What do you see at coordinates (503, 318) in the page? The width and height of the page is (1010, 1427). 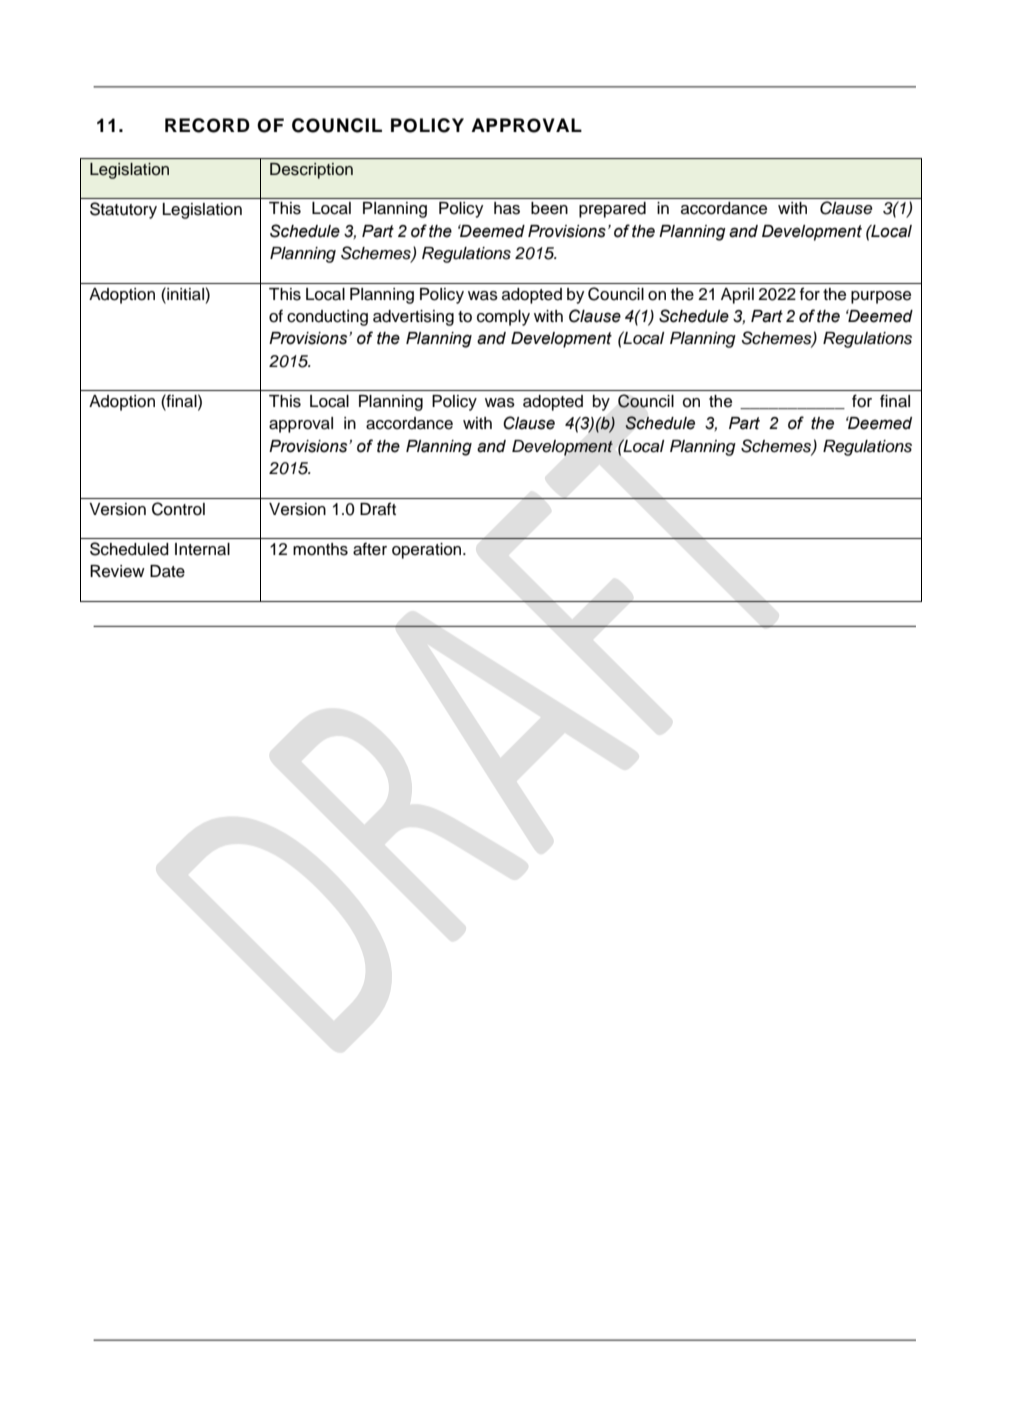 I see `comply` at bounding box center [503, 318].
